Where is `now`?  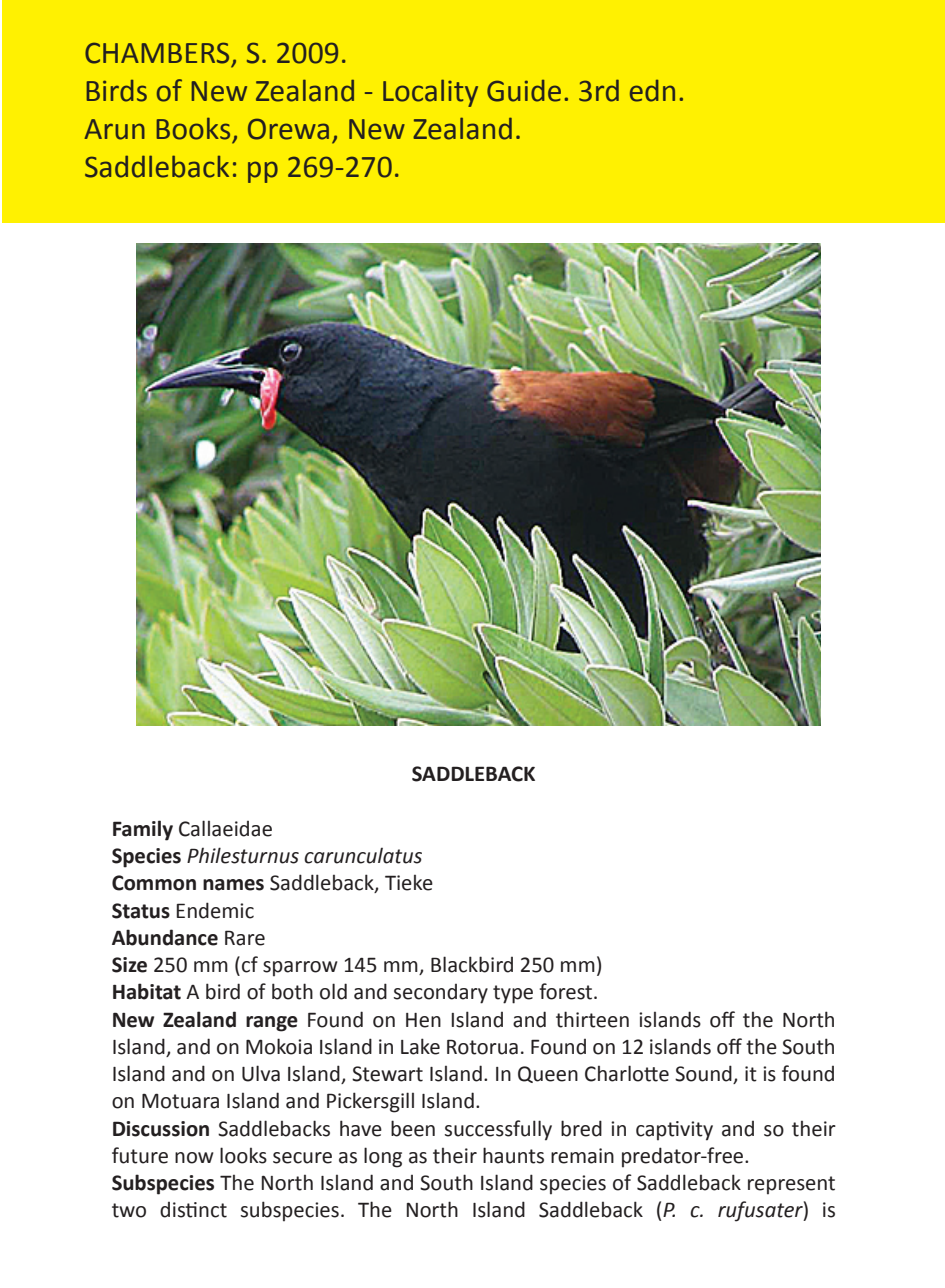
now is located at coordinates (194, 1158).
